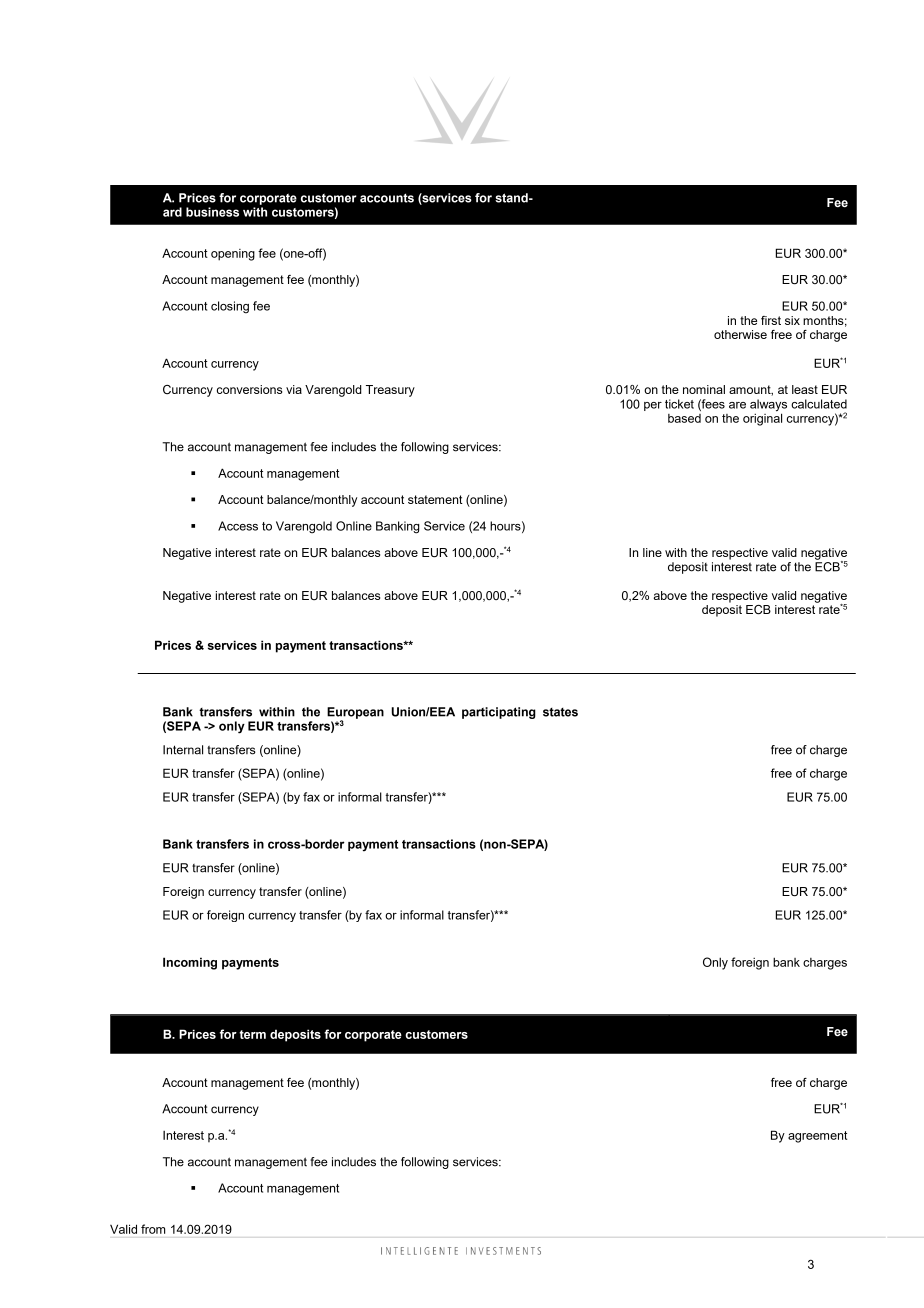  Describe the element at coordinates (355, 714) in the document. I see `European` at that location.
